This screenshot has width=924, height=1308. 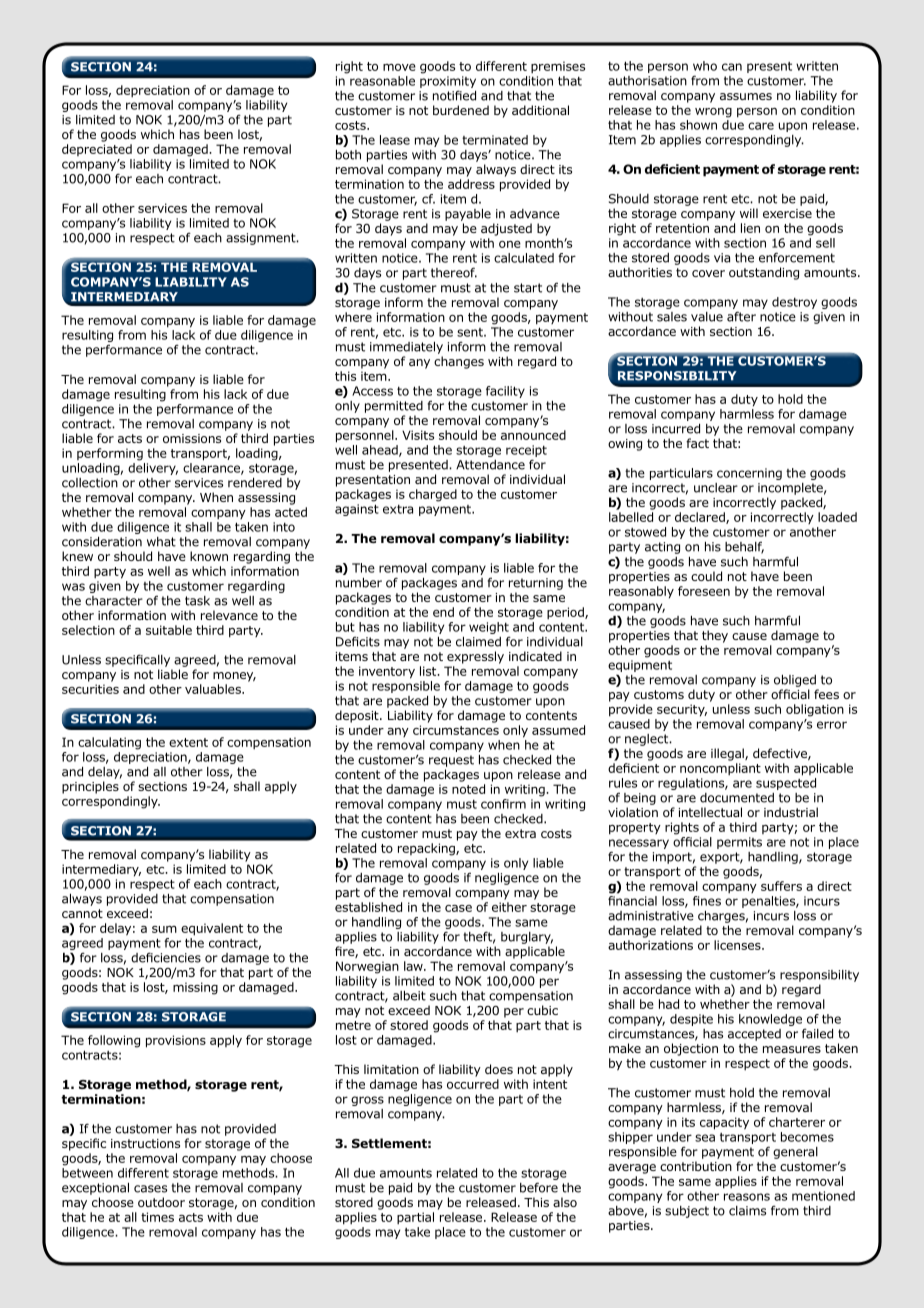 What do you see at coordinates (715, 636) in the screenshot?
I see `they` at bounding box center [715, 636].
